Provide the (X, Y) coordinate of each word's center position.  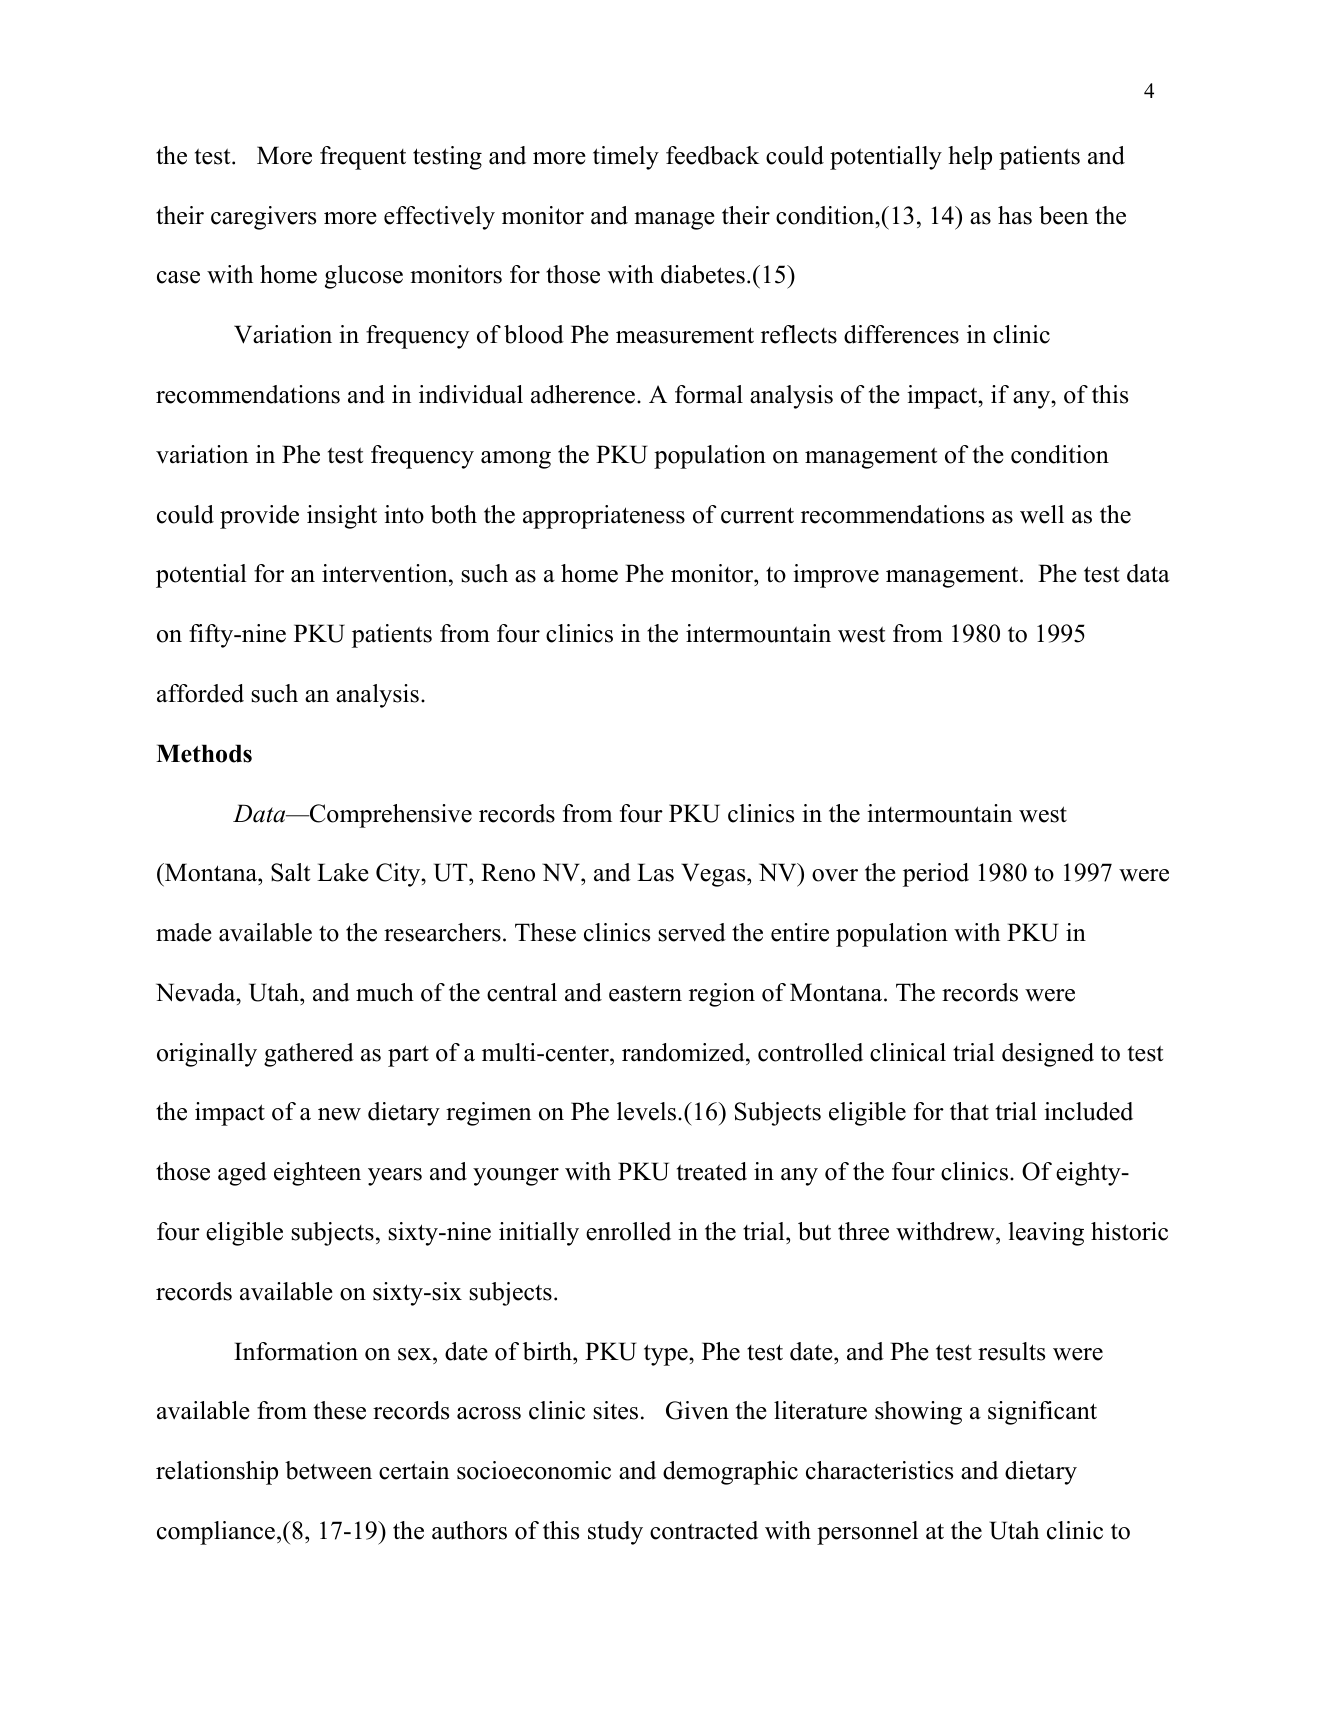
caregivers (263, 218)
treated (712, 1171)
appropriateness (604, 517)
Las (655, 872)
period (936, 875)
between (328, 1470)
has (1015, 215)
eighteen (317, 1174)
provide (259, 517)
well (1042, 514)
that (969, 1111)
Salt (290, 872)
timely (626, 158)
